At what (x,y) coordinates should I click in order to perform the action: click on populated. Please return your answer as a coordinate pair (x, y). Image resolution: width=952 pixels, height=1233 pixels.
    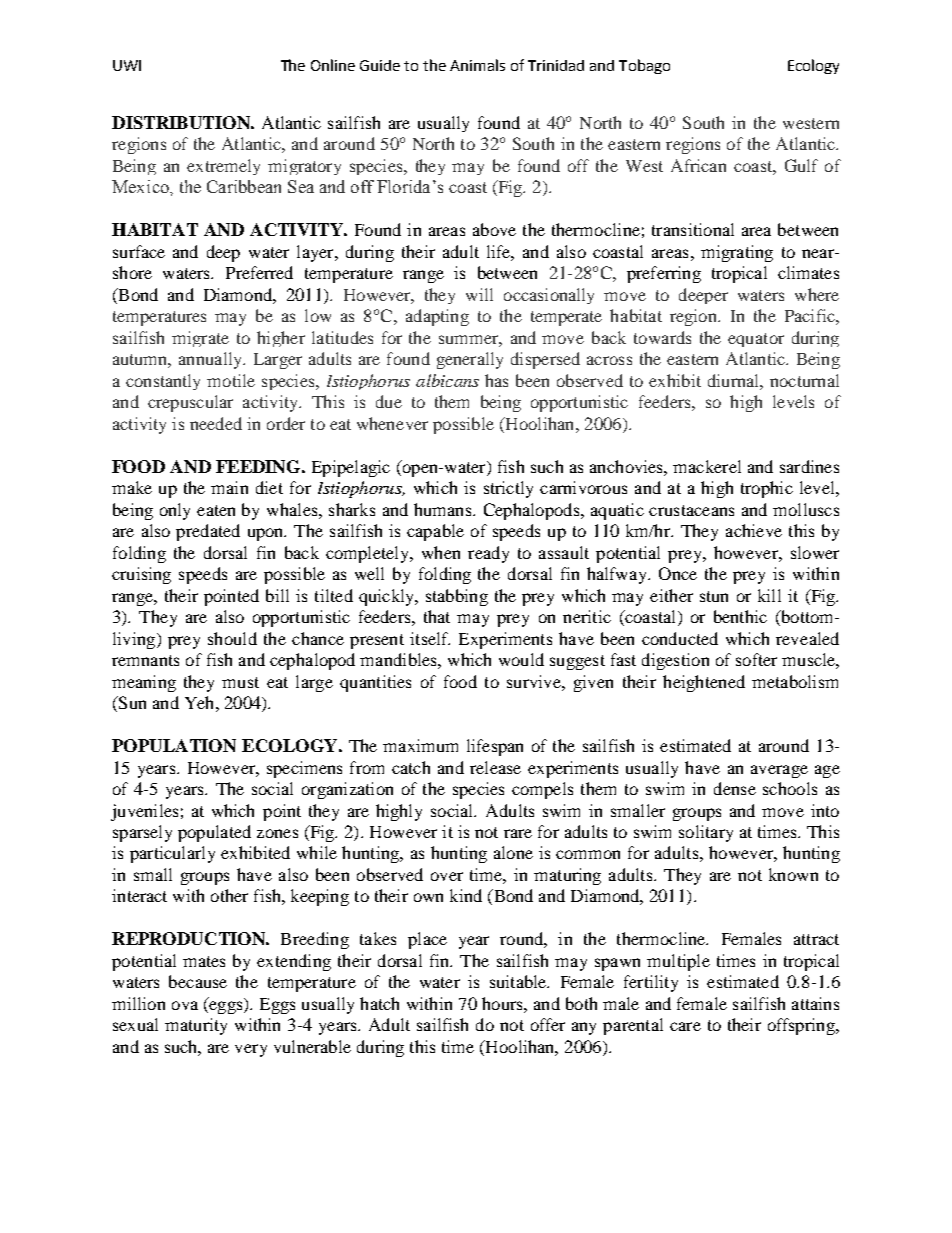
    Looking at the image, I should click on (214, 833).
